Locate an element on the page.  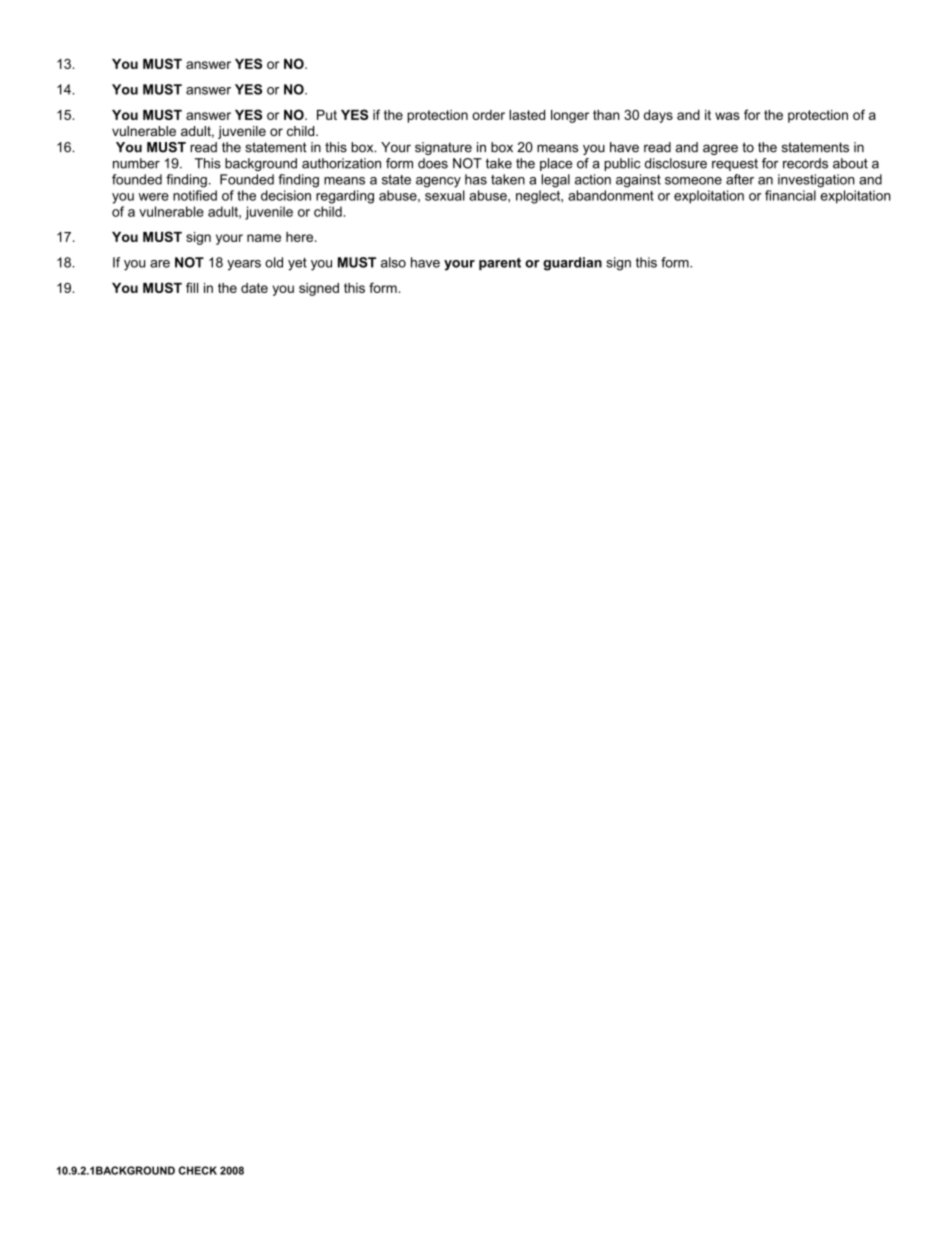
CHECK is located at coordinates (197, 1170).
